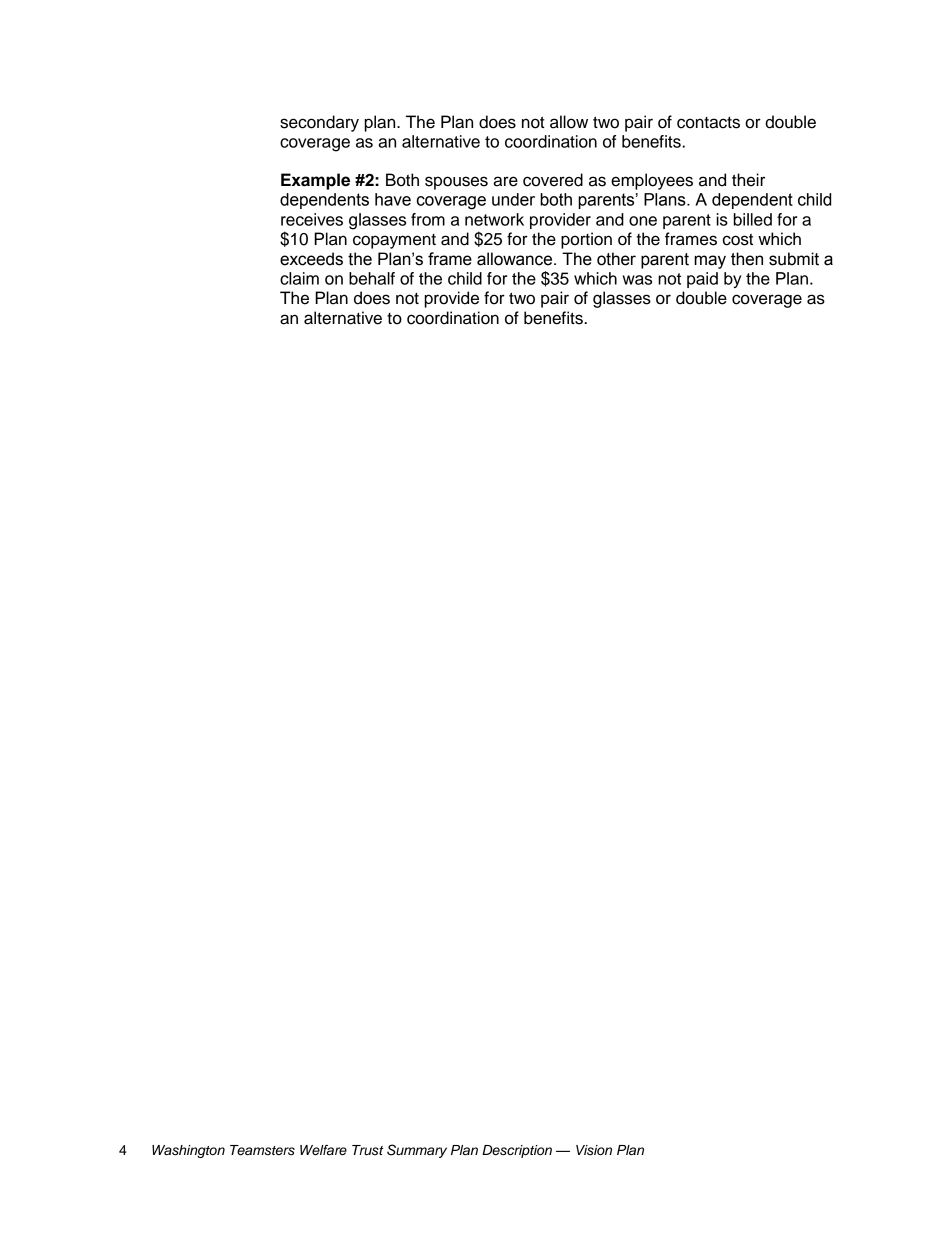 This document has height=1233, width=952. I want to click on paid, so click(702, 280).
